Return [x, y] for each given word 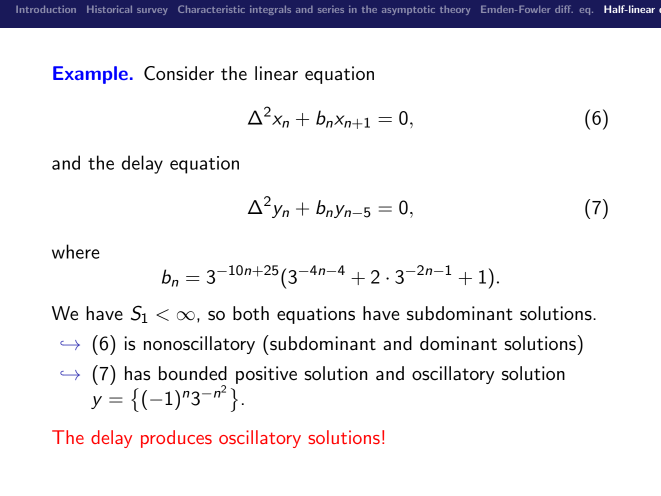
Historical [109, 9]
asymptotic [408, 10]
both [251, 313]
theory [455, 10]
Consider [179, 73]
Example [90, 75]
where [76, 251]
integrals [270, 10]
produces [176, 439]
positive [266, 375]
